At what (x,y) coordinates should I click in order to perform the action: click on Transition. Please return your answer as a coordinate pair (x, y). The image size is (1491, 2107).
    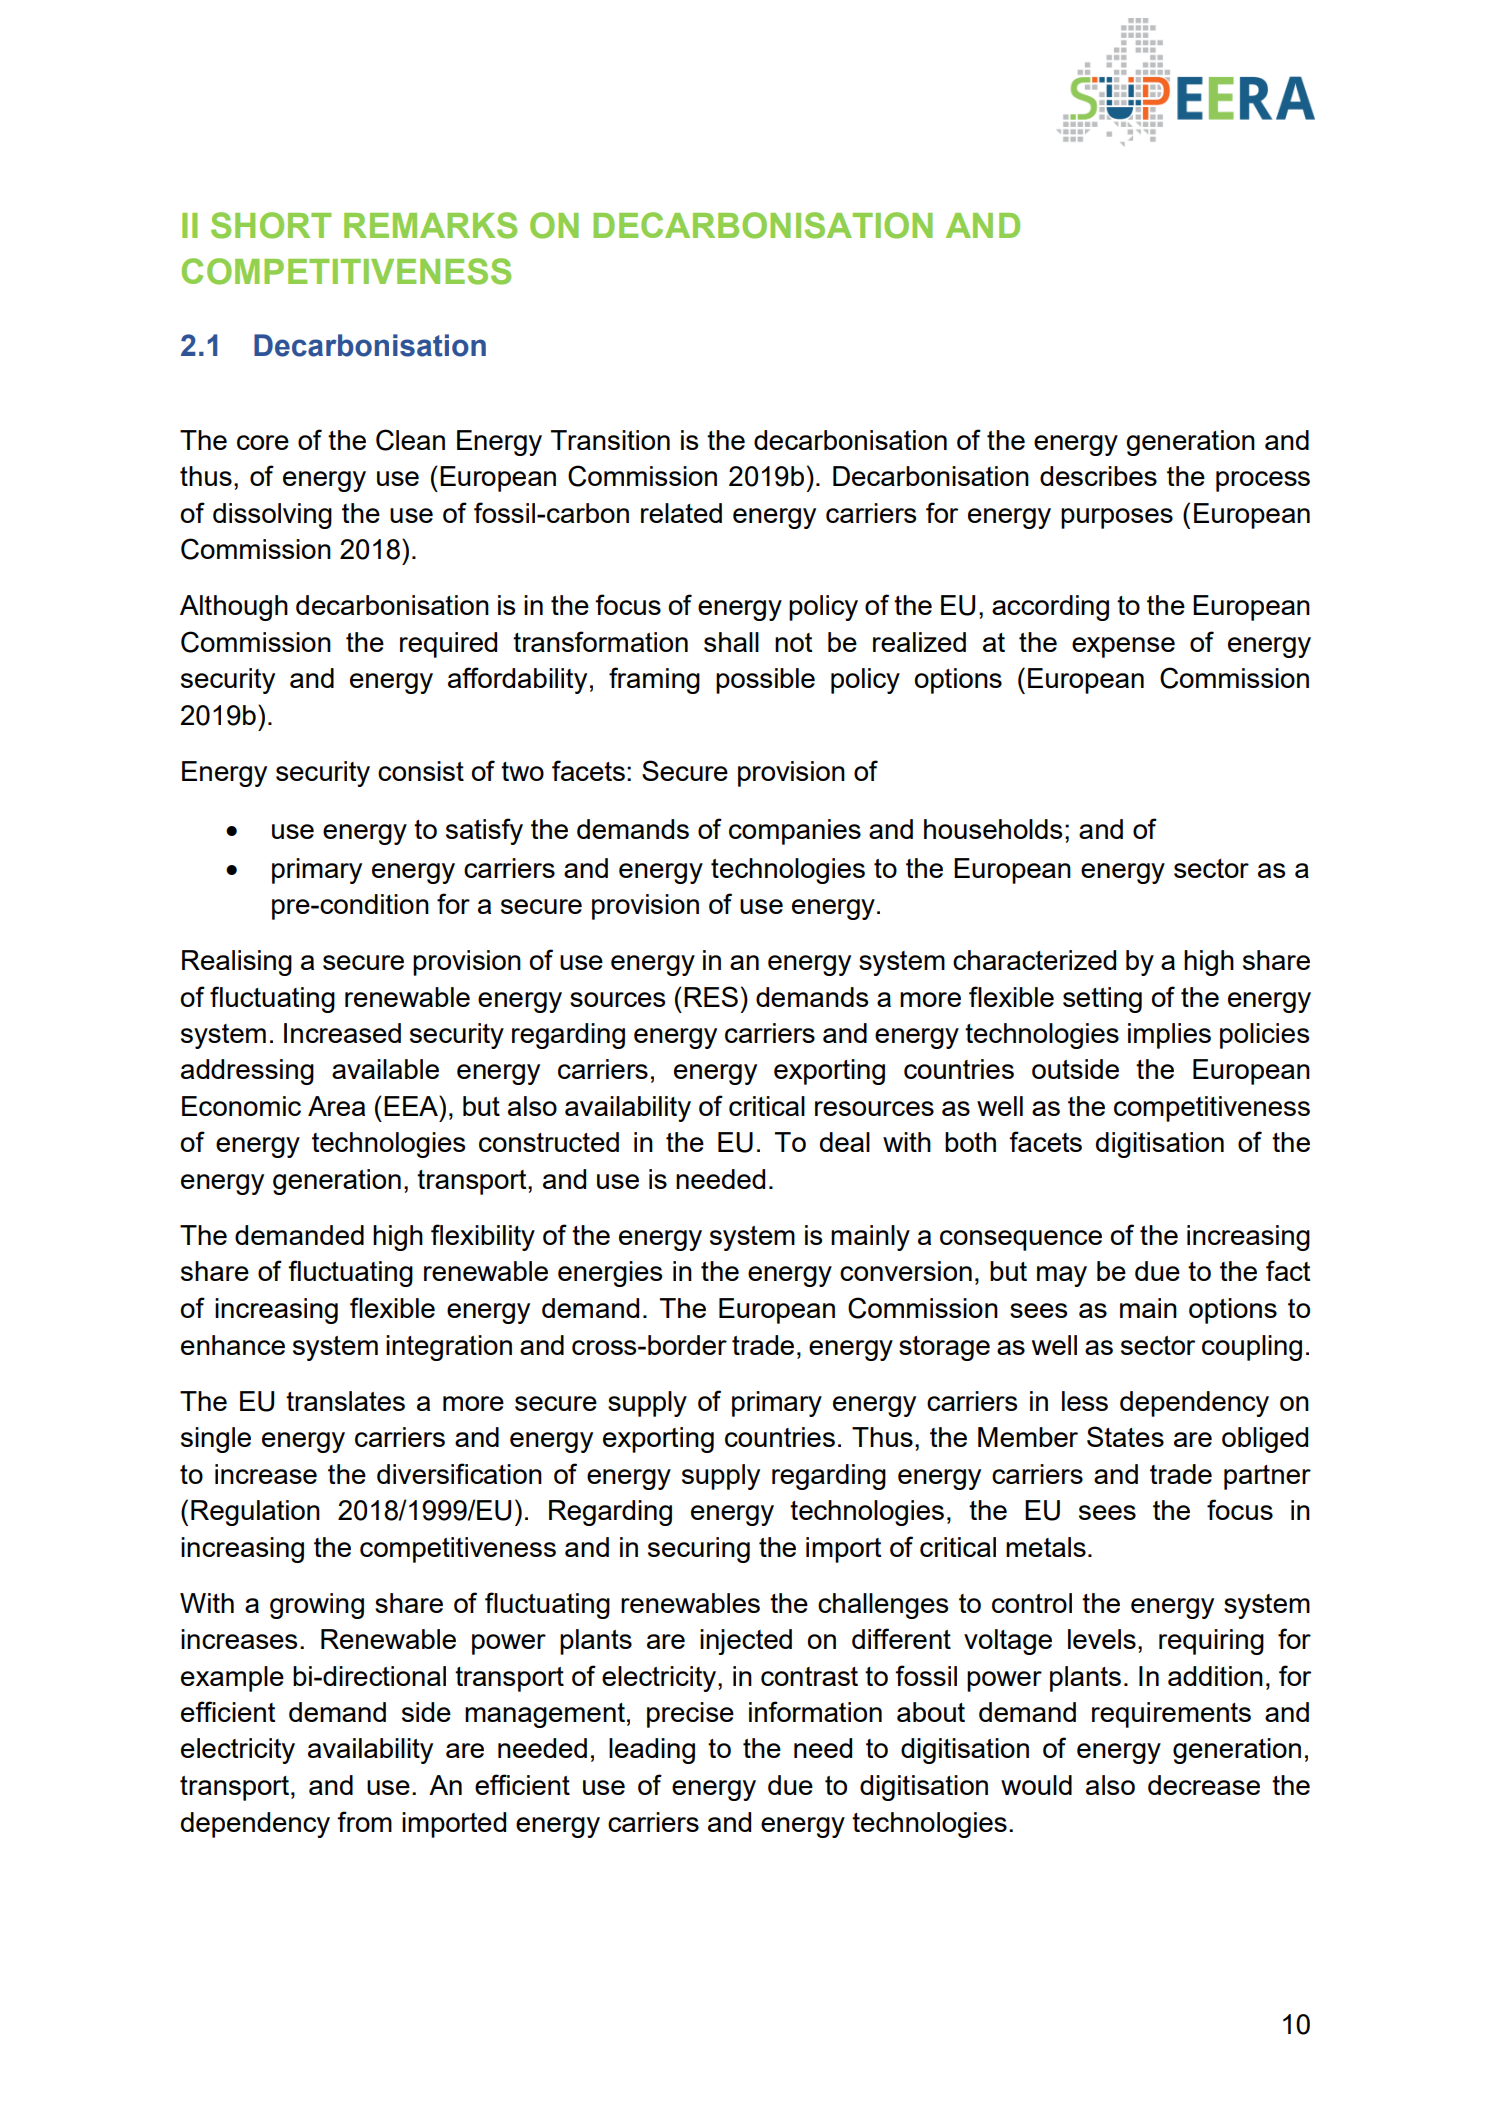
    Looking at the image, I should click on (610, 440).
